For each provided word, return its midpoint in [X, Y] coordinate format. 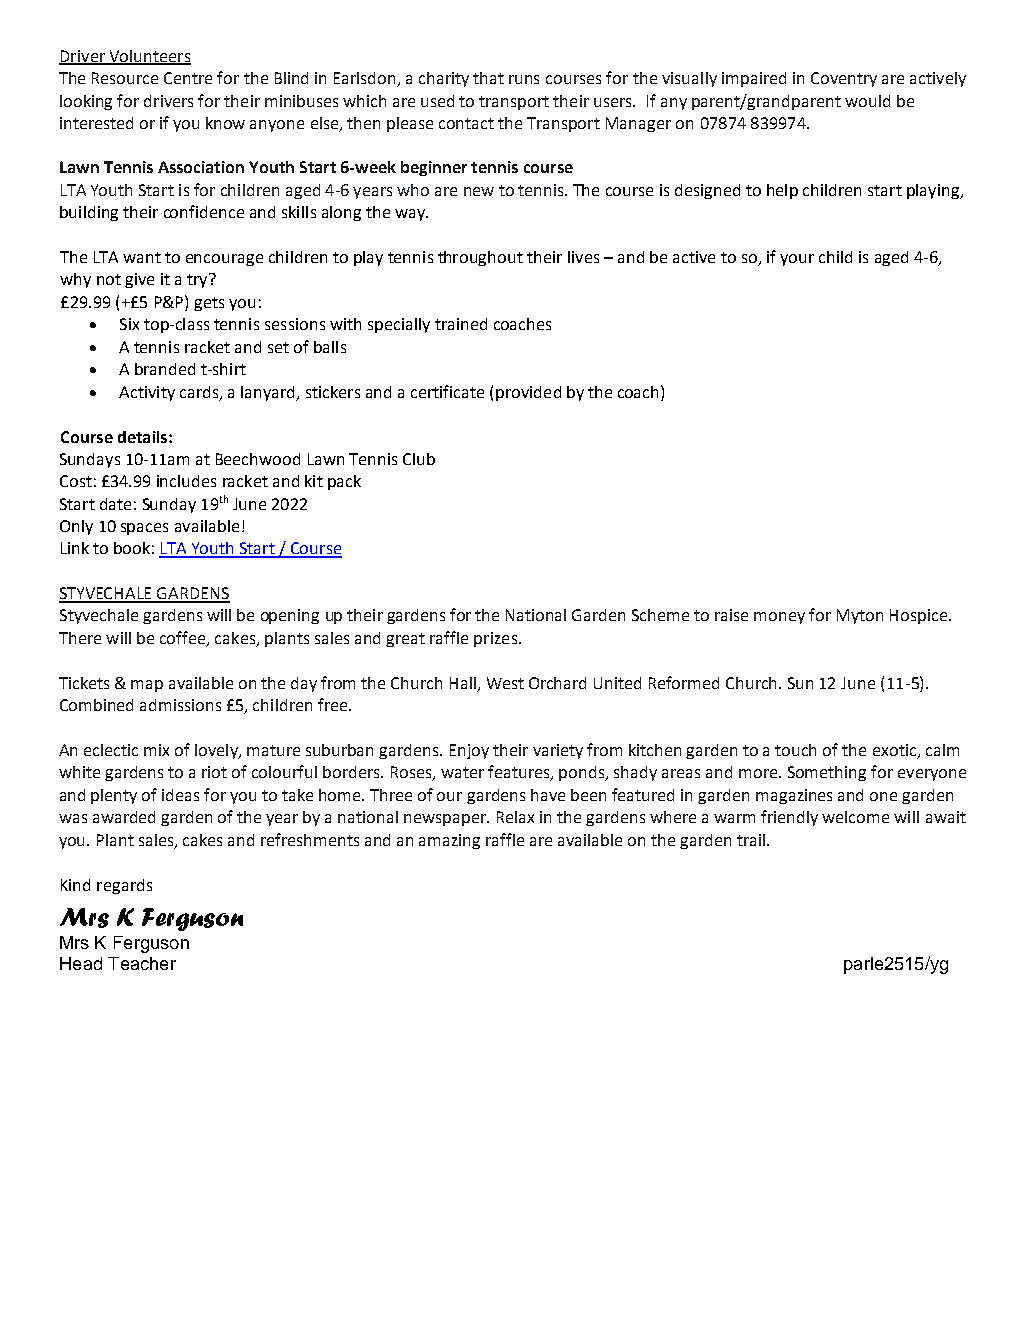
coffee [184, 639]
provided [528, 393]
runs [524, 79]
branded [165, 369]
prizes [497, 639]
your [797, 260]
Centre [188, 78]
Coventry [844, 79]
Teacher [142, 963]
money [779, 618]
